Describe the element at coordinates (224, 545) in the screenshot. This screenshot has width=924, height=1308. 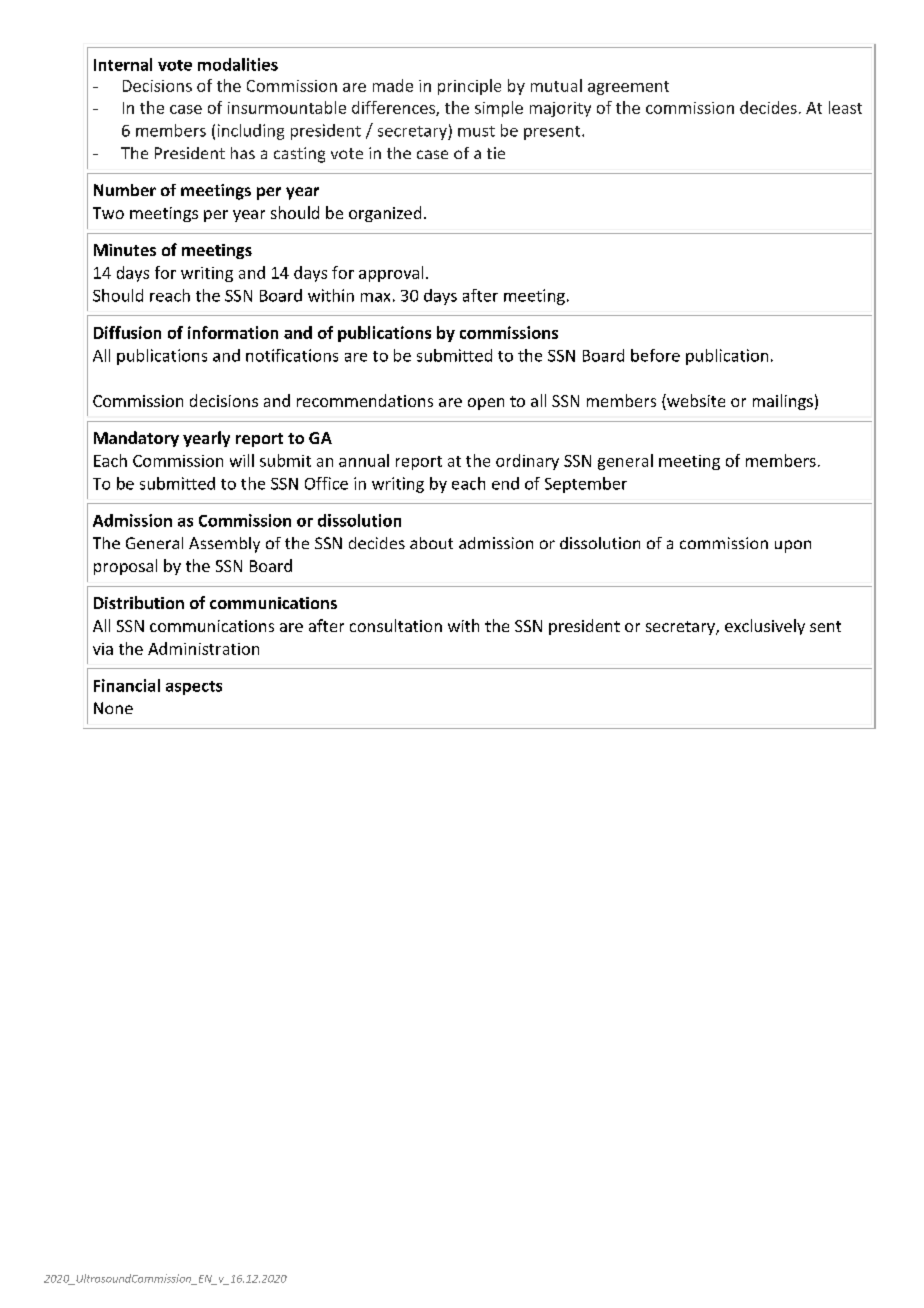
I see `Assembly` at that location.
